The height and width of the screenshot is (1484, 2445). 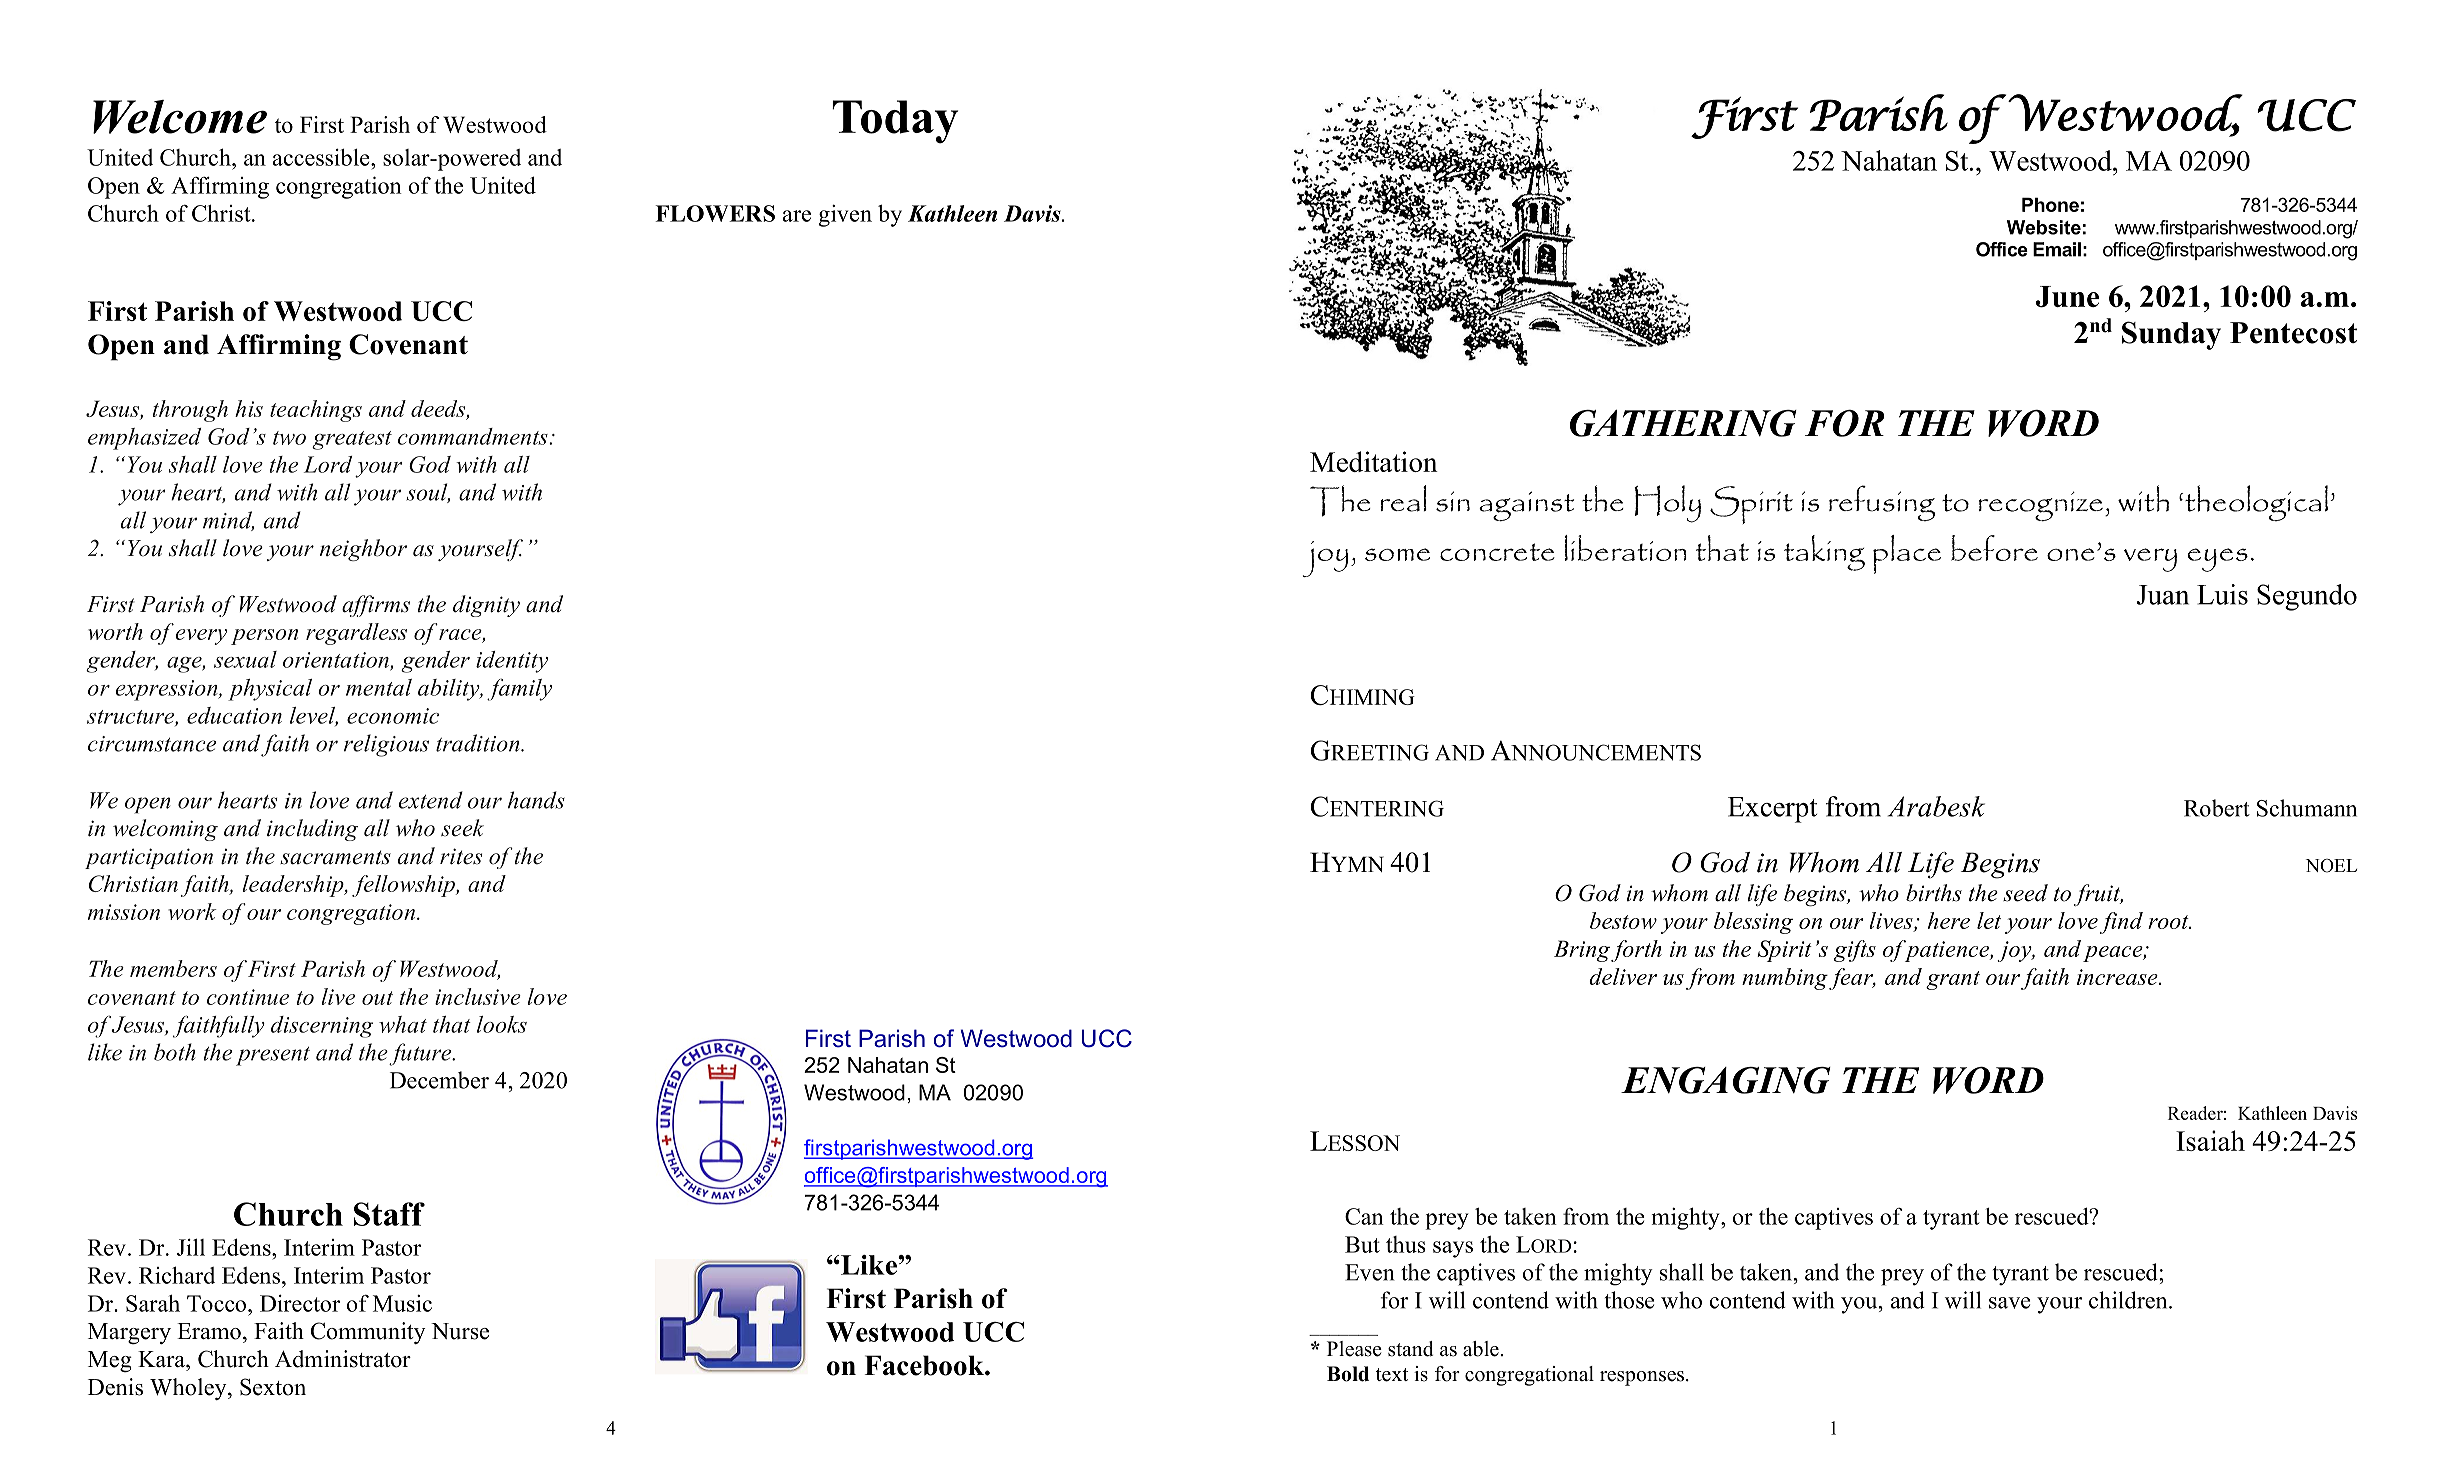 I want to click on Phone, so click(x=2050, y=204).
